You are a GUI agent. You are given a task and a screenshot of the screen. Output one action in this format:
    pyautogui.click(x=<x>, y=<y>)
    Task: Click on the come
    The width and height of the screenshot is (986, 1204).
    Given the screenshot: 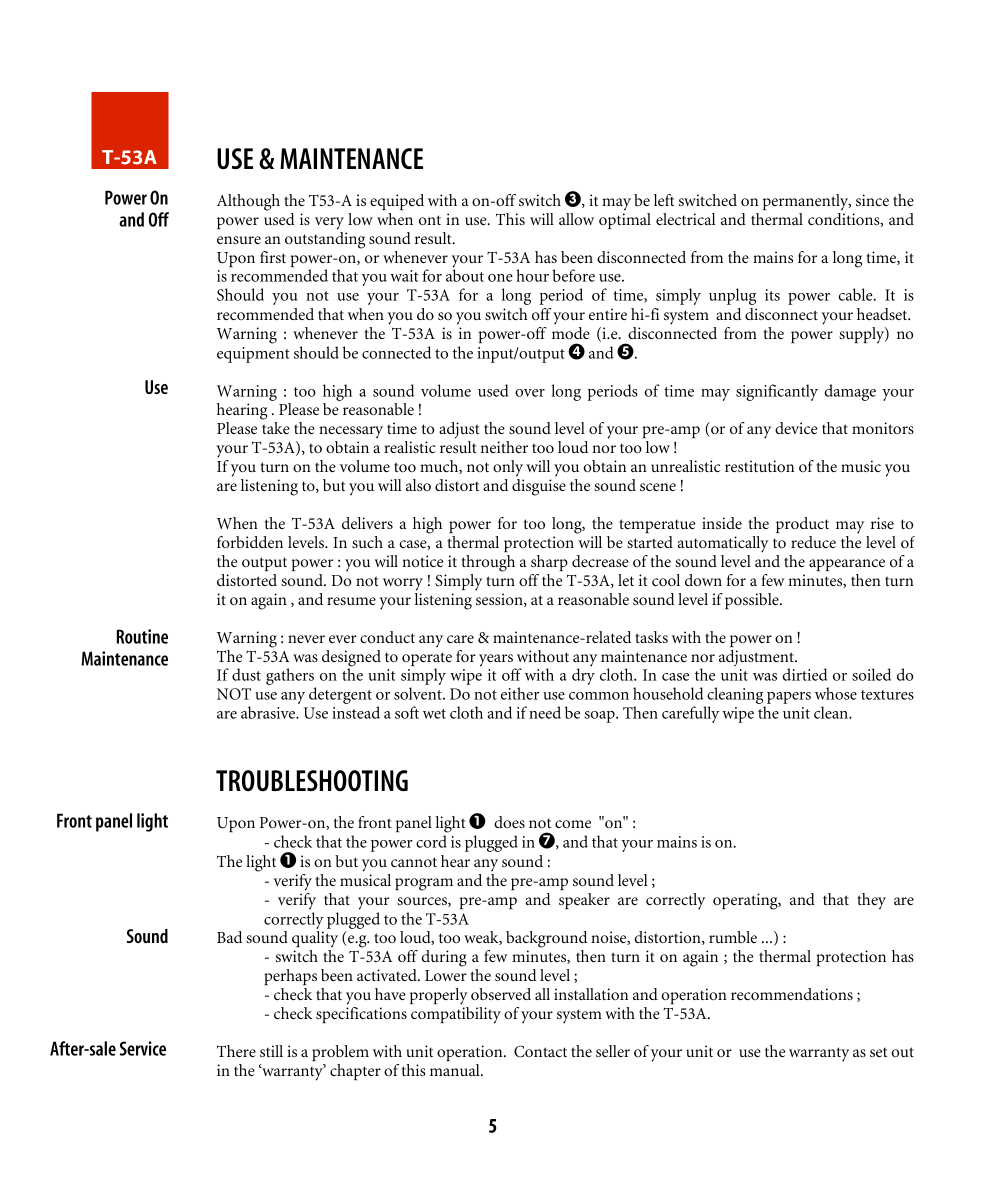 What is the action you would take?
    pyautogui.click(x=573, y=824)
